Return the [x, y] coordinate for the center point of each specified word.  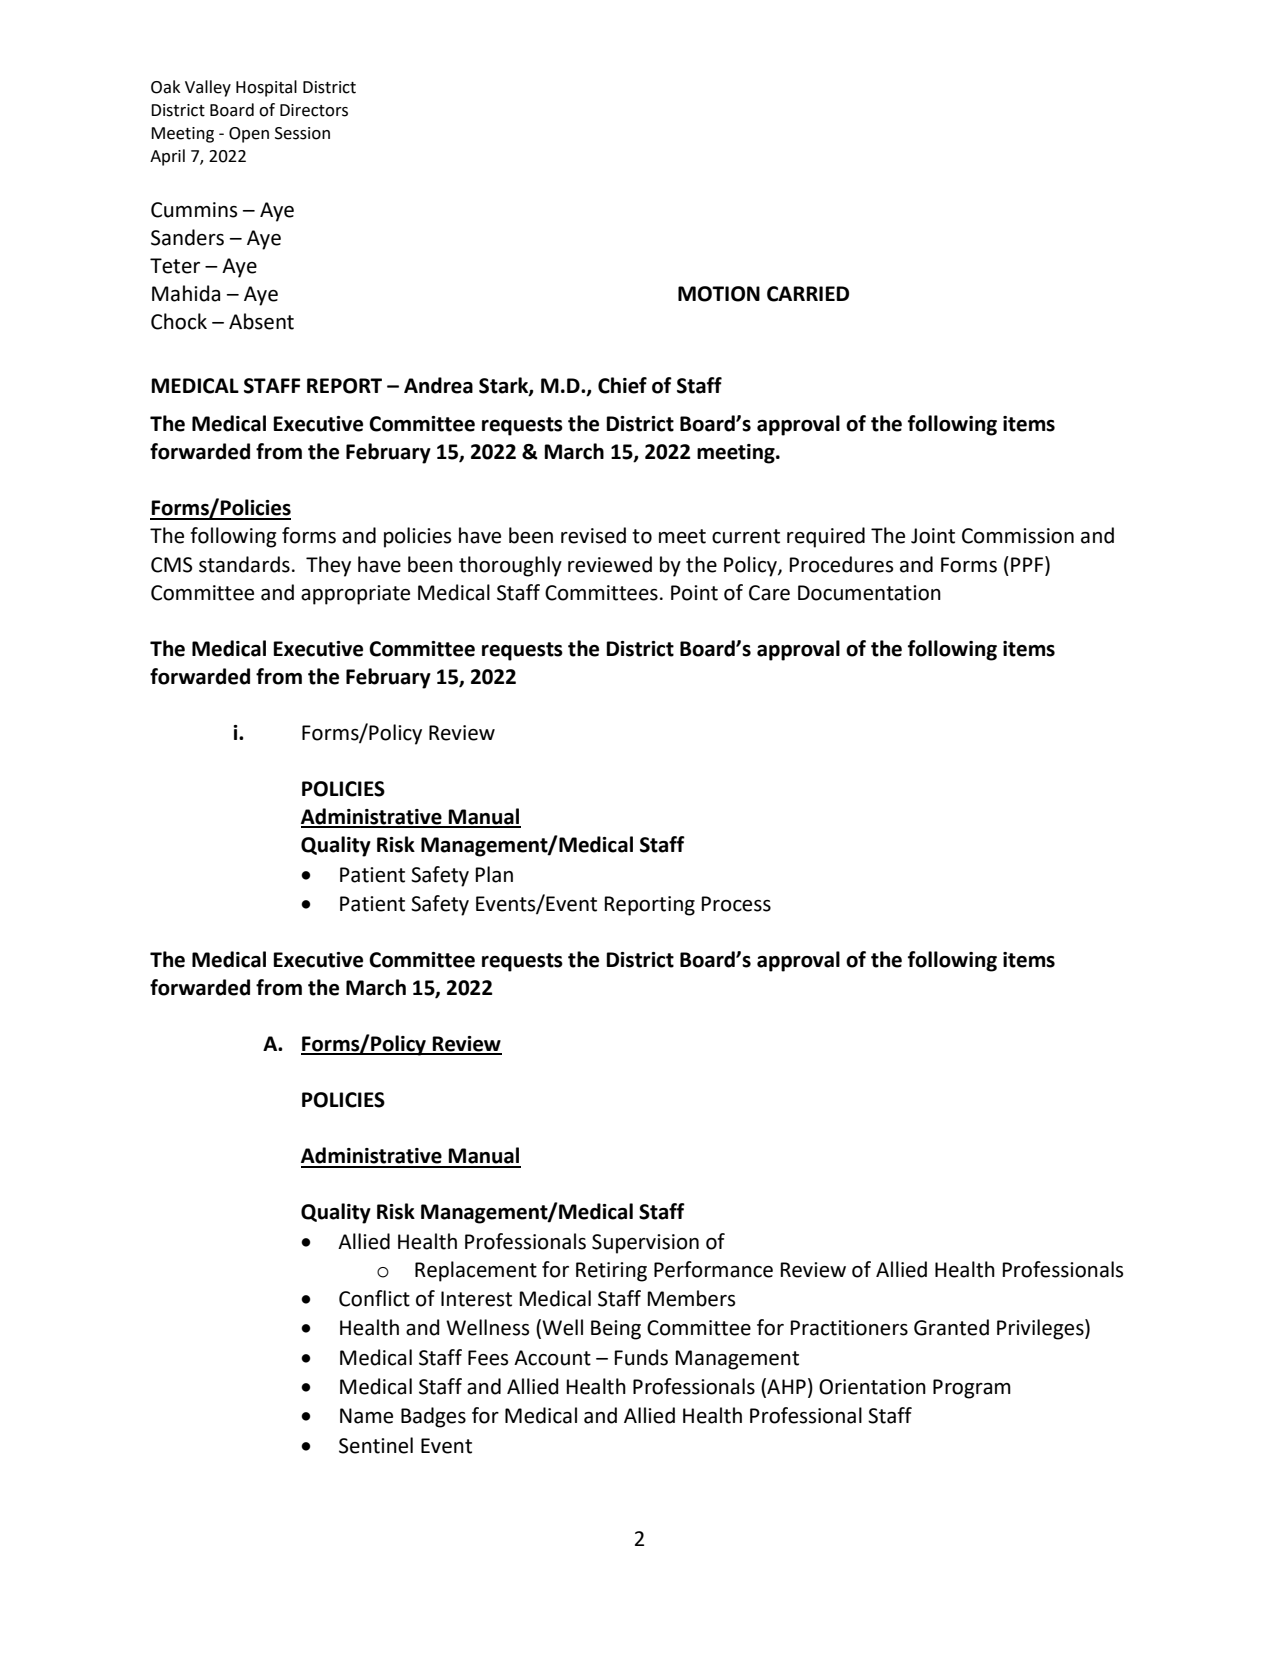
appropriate [355, 595]
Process [736, 904]
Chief [622, 385]
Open [249, 135]
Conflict [374, 1298]
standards [244, 564]
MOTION [719, 294]
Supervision [645, 1244]
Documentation [869, 593]
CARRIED [808, 294]
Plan [494, 874]
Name [366, 1416]
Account [552, 1358]
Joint [933, 536]
